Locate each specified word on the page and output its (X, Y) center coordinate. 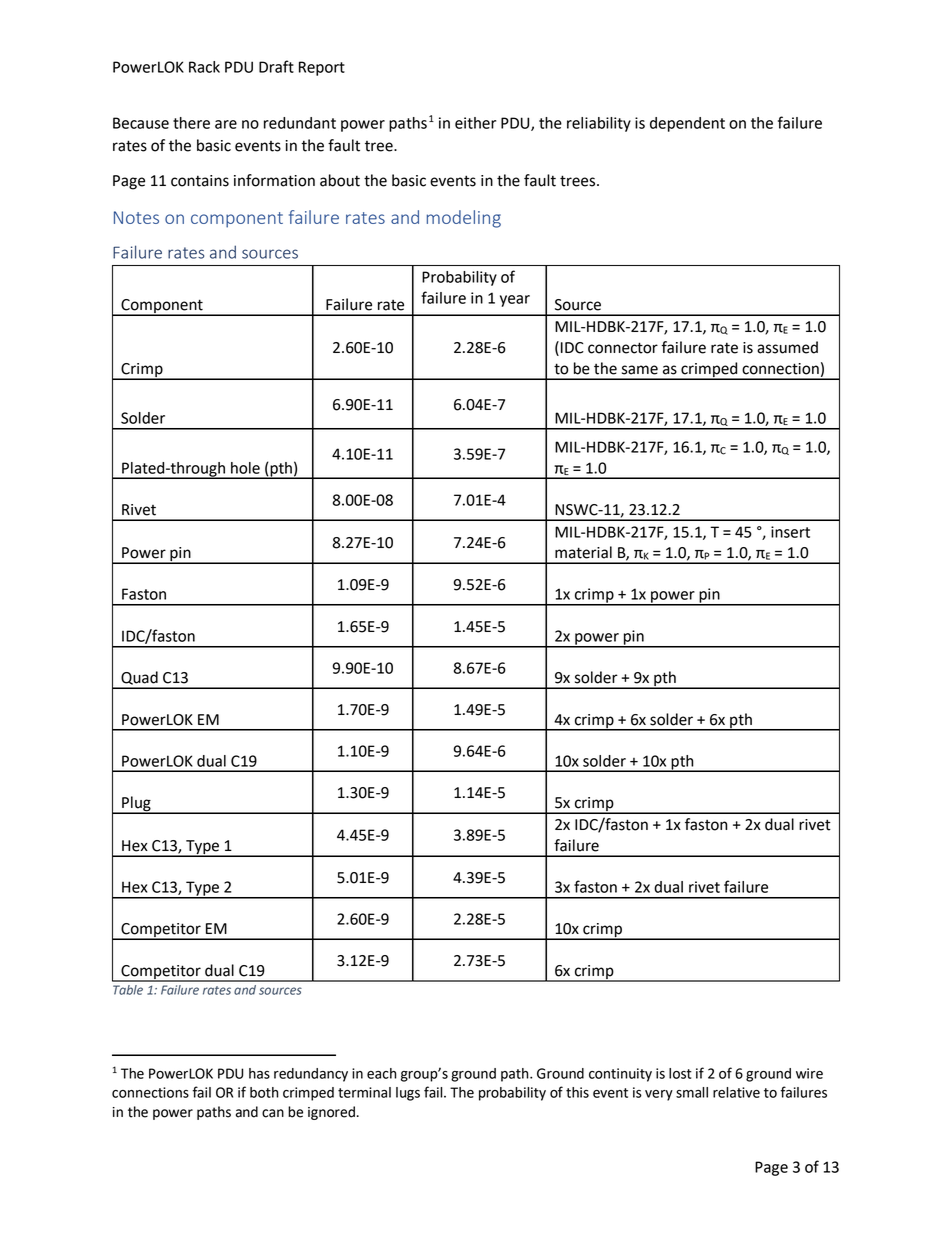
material (583, 552)
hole (245, 468)
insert (790, 532)
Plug (136, 805)
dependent (687, 124)
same (640, 370)
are (226, 124)
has (259, 1073)
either (475, 123)
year (515, 301)
